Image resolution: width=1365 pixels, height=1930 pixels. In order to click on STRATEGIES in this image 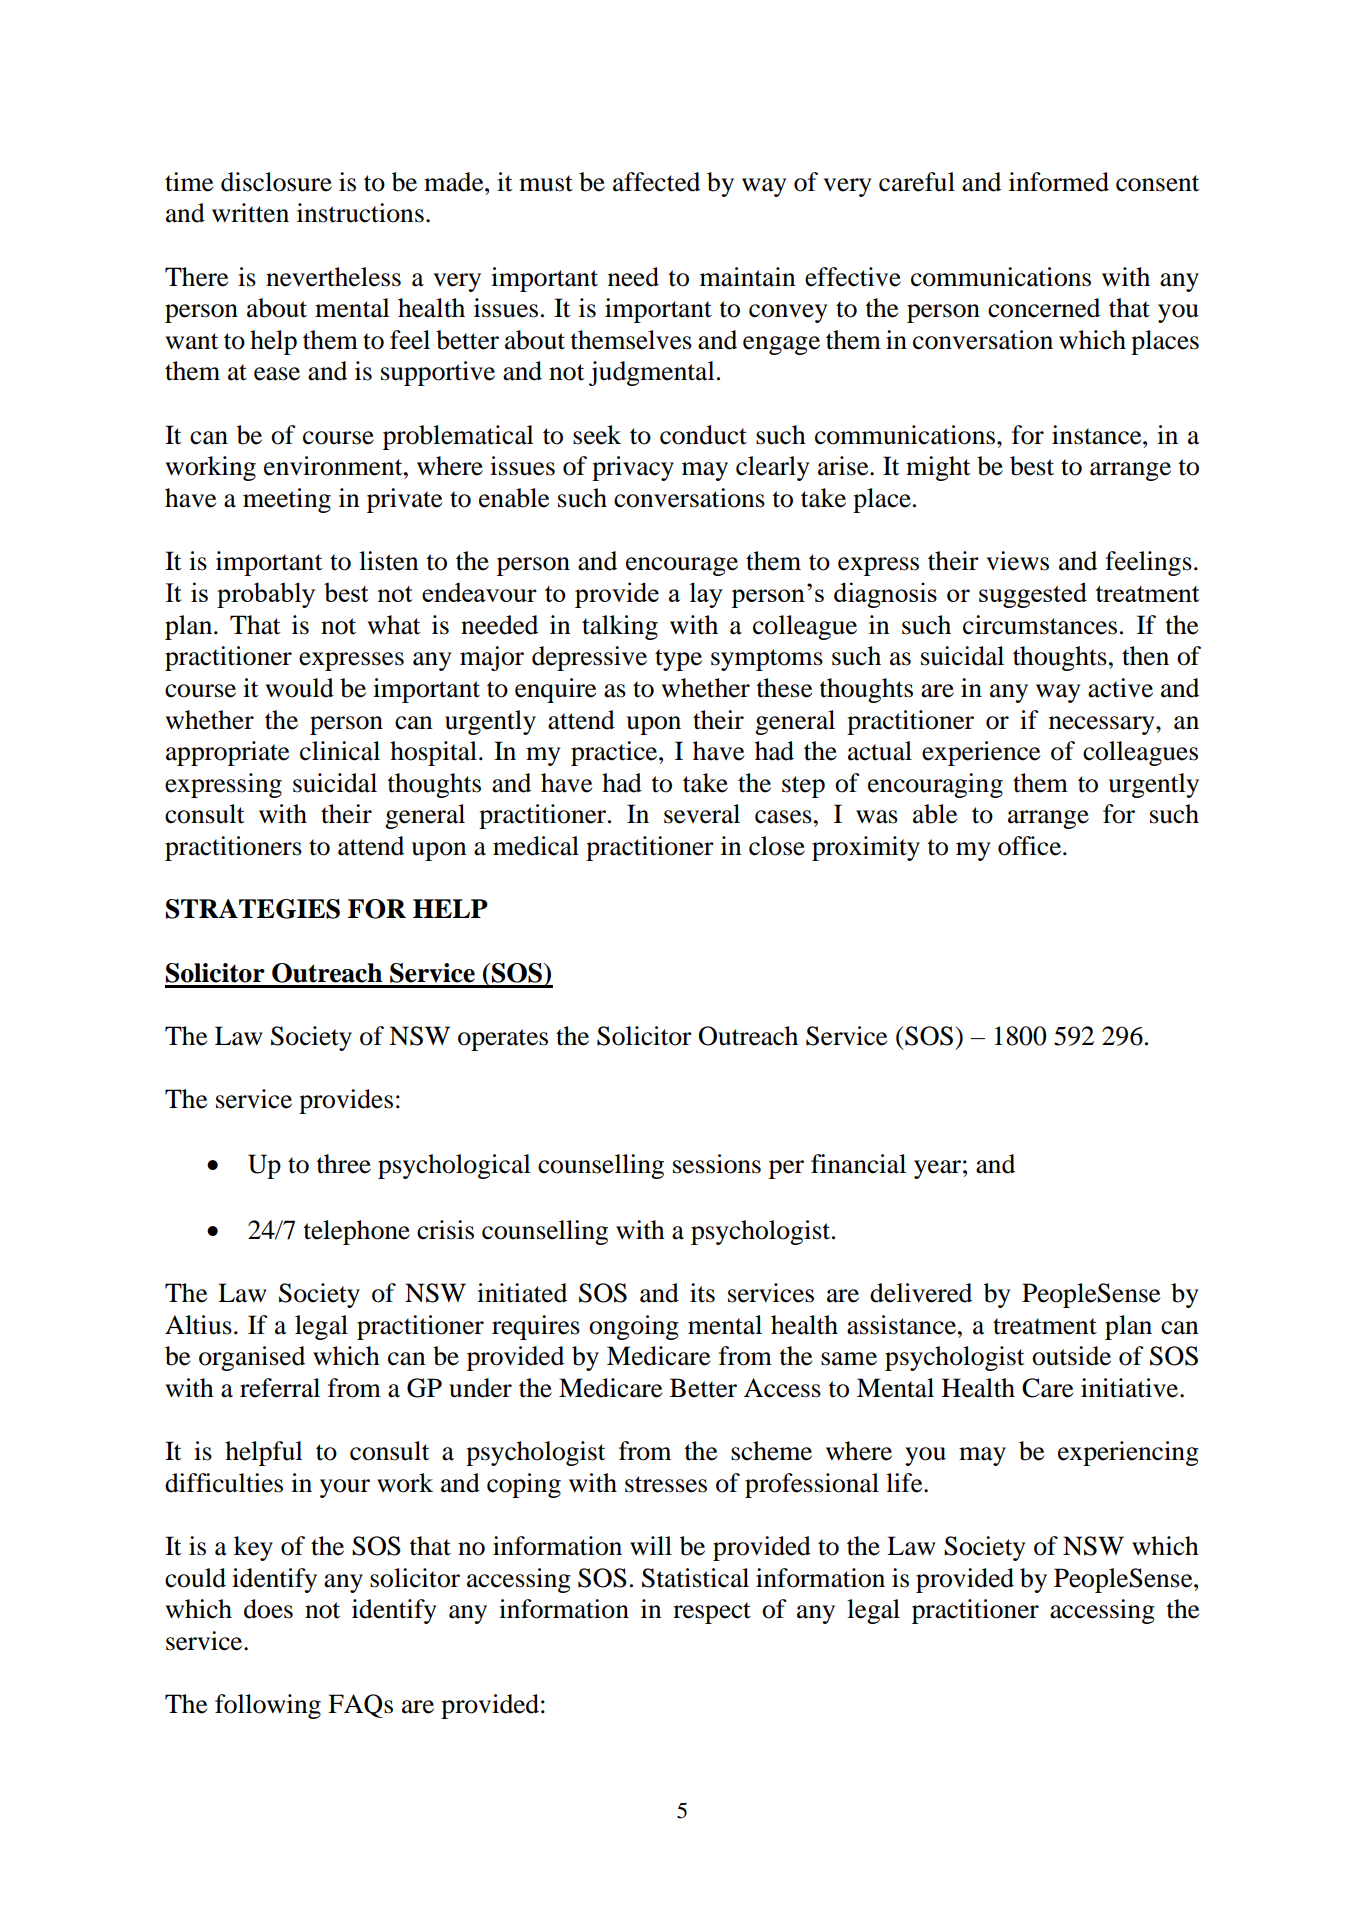, I will do `click(253, 909)`.
